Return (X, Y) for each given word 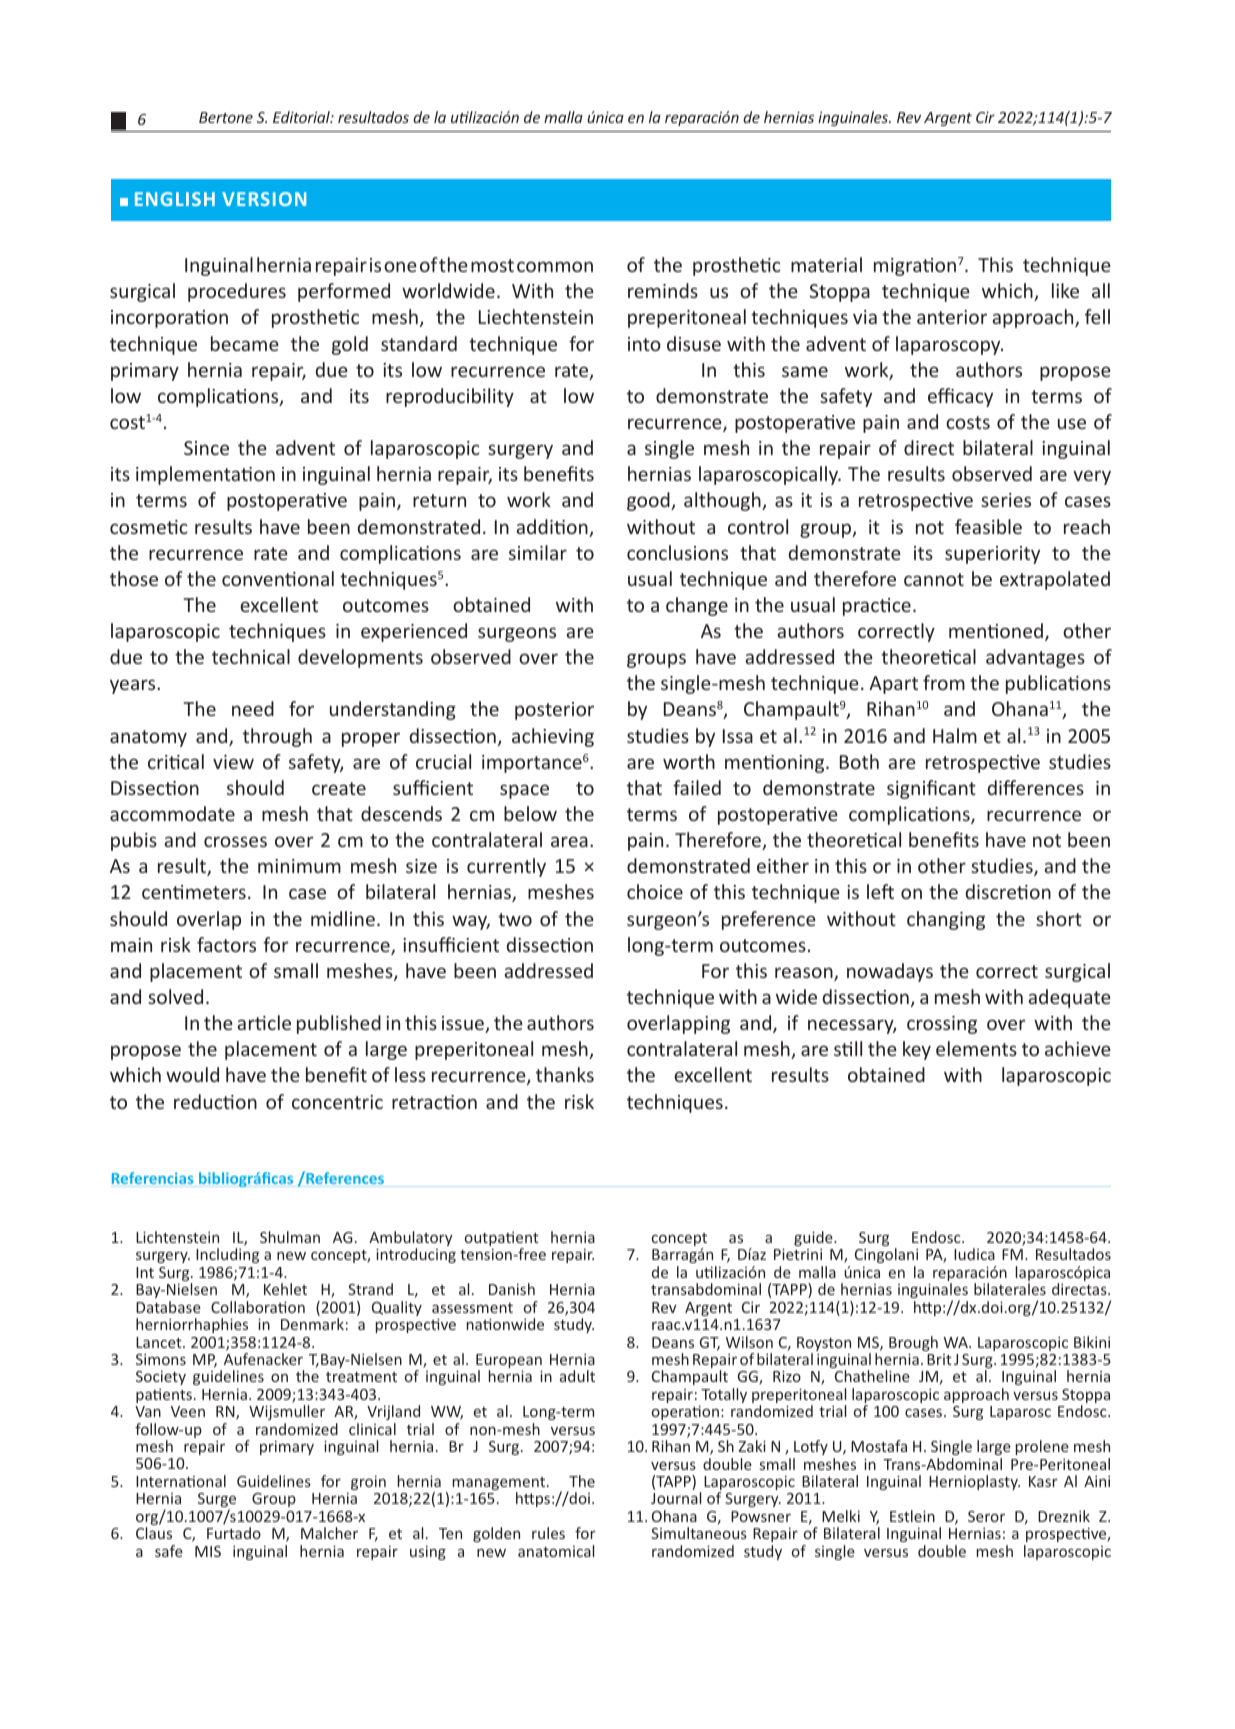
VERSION (264, 199)
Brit (939, 1359)
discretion (1008, 891)
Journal (676, 1498)
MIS (208, 1551)
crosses (235, 841)
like (1065, 290)
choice (655, 891)
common (555, 266)
